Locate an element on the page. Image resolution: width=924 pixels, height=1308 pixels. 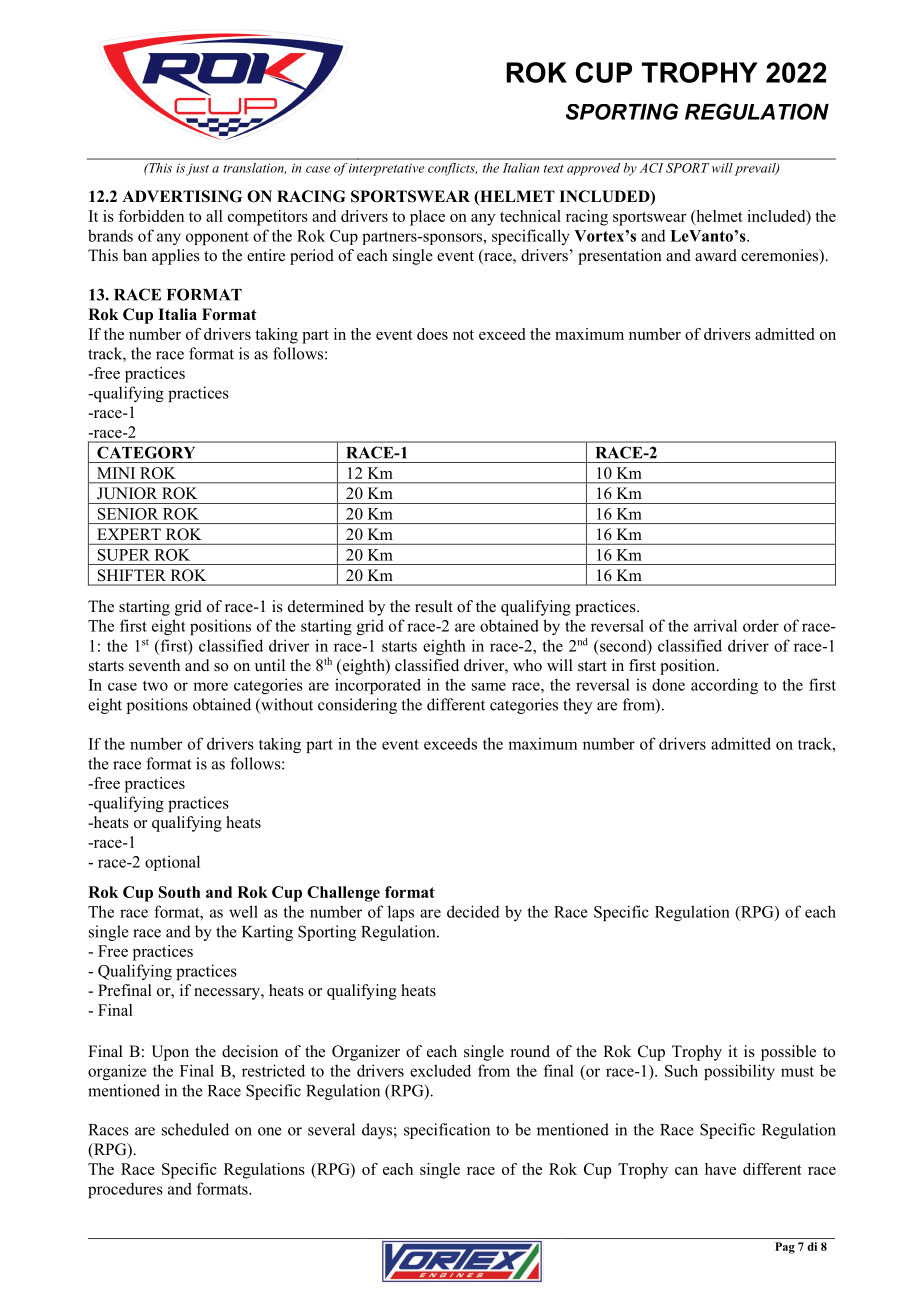
arrival is located at coordinates (715, 625).
